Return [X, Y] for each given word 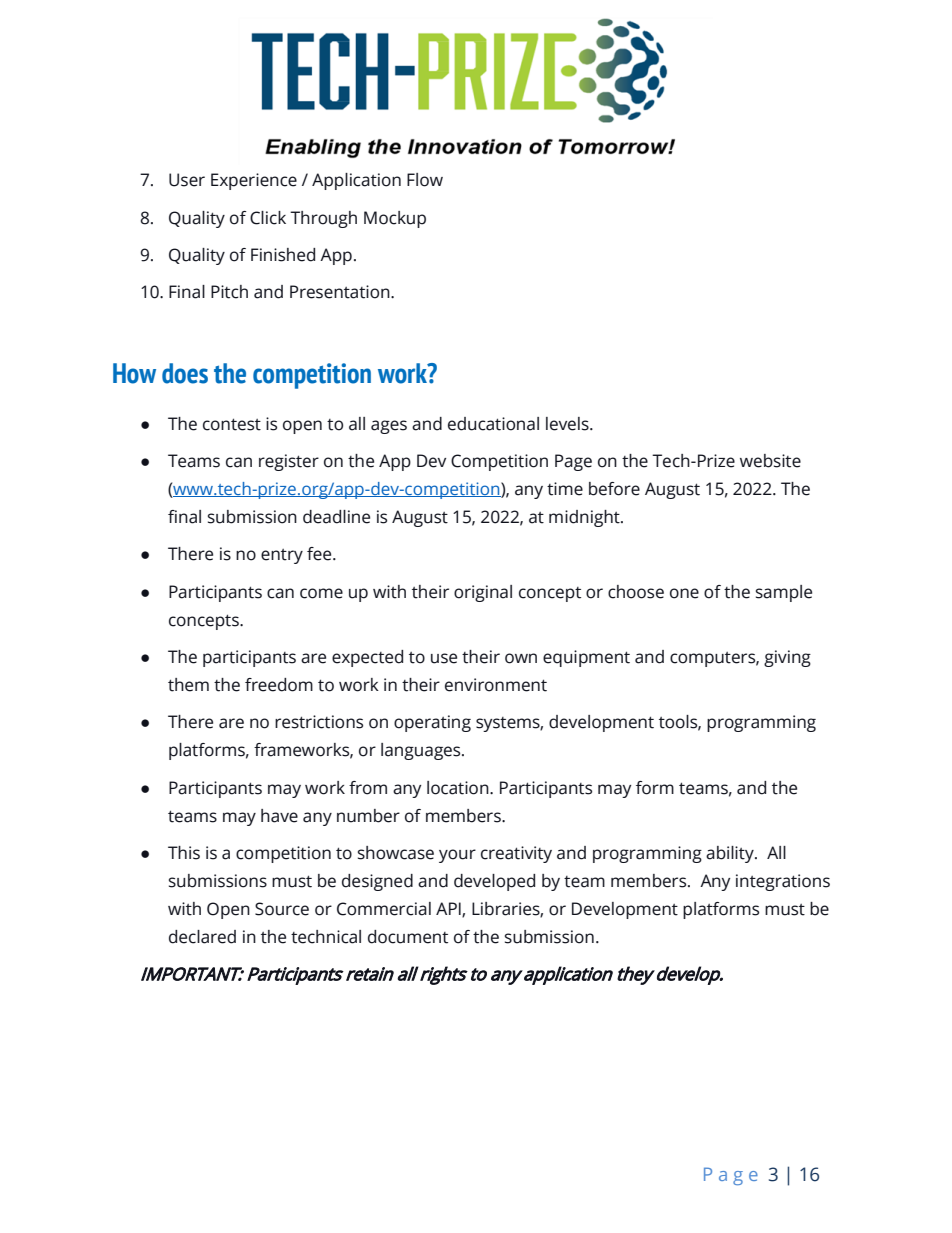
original [483, 593]
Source [282, 909]
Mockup [395, 219]
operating [432, 723]
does [185, 373]
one [684, 593]
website [770, 461]
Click [268, 218]
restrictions [319, 722]
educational [493, 424]
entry [282, 556]
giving [787, 658]
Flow [425, 180]
